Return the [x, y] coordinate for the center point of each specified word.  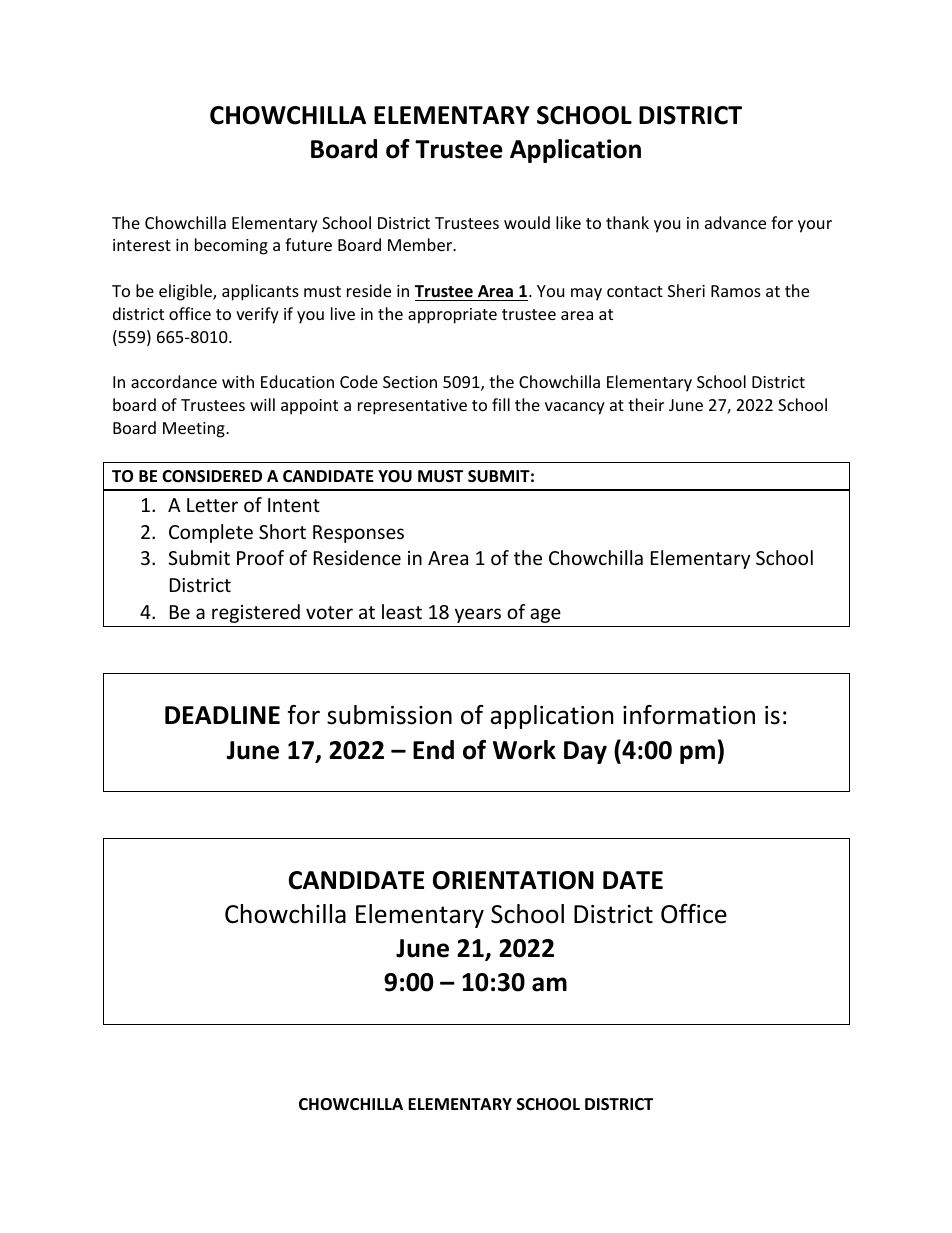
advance [735, 222]
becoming [231, 246]
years [478, 615]
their [646, 404]
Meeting [195, 430]
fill [501, 404]
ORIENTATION [513, 880]
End [433, 750]
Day [585, 752]
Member [421, 244]
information [689, 715]
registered [256, 613]
